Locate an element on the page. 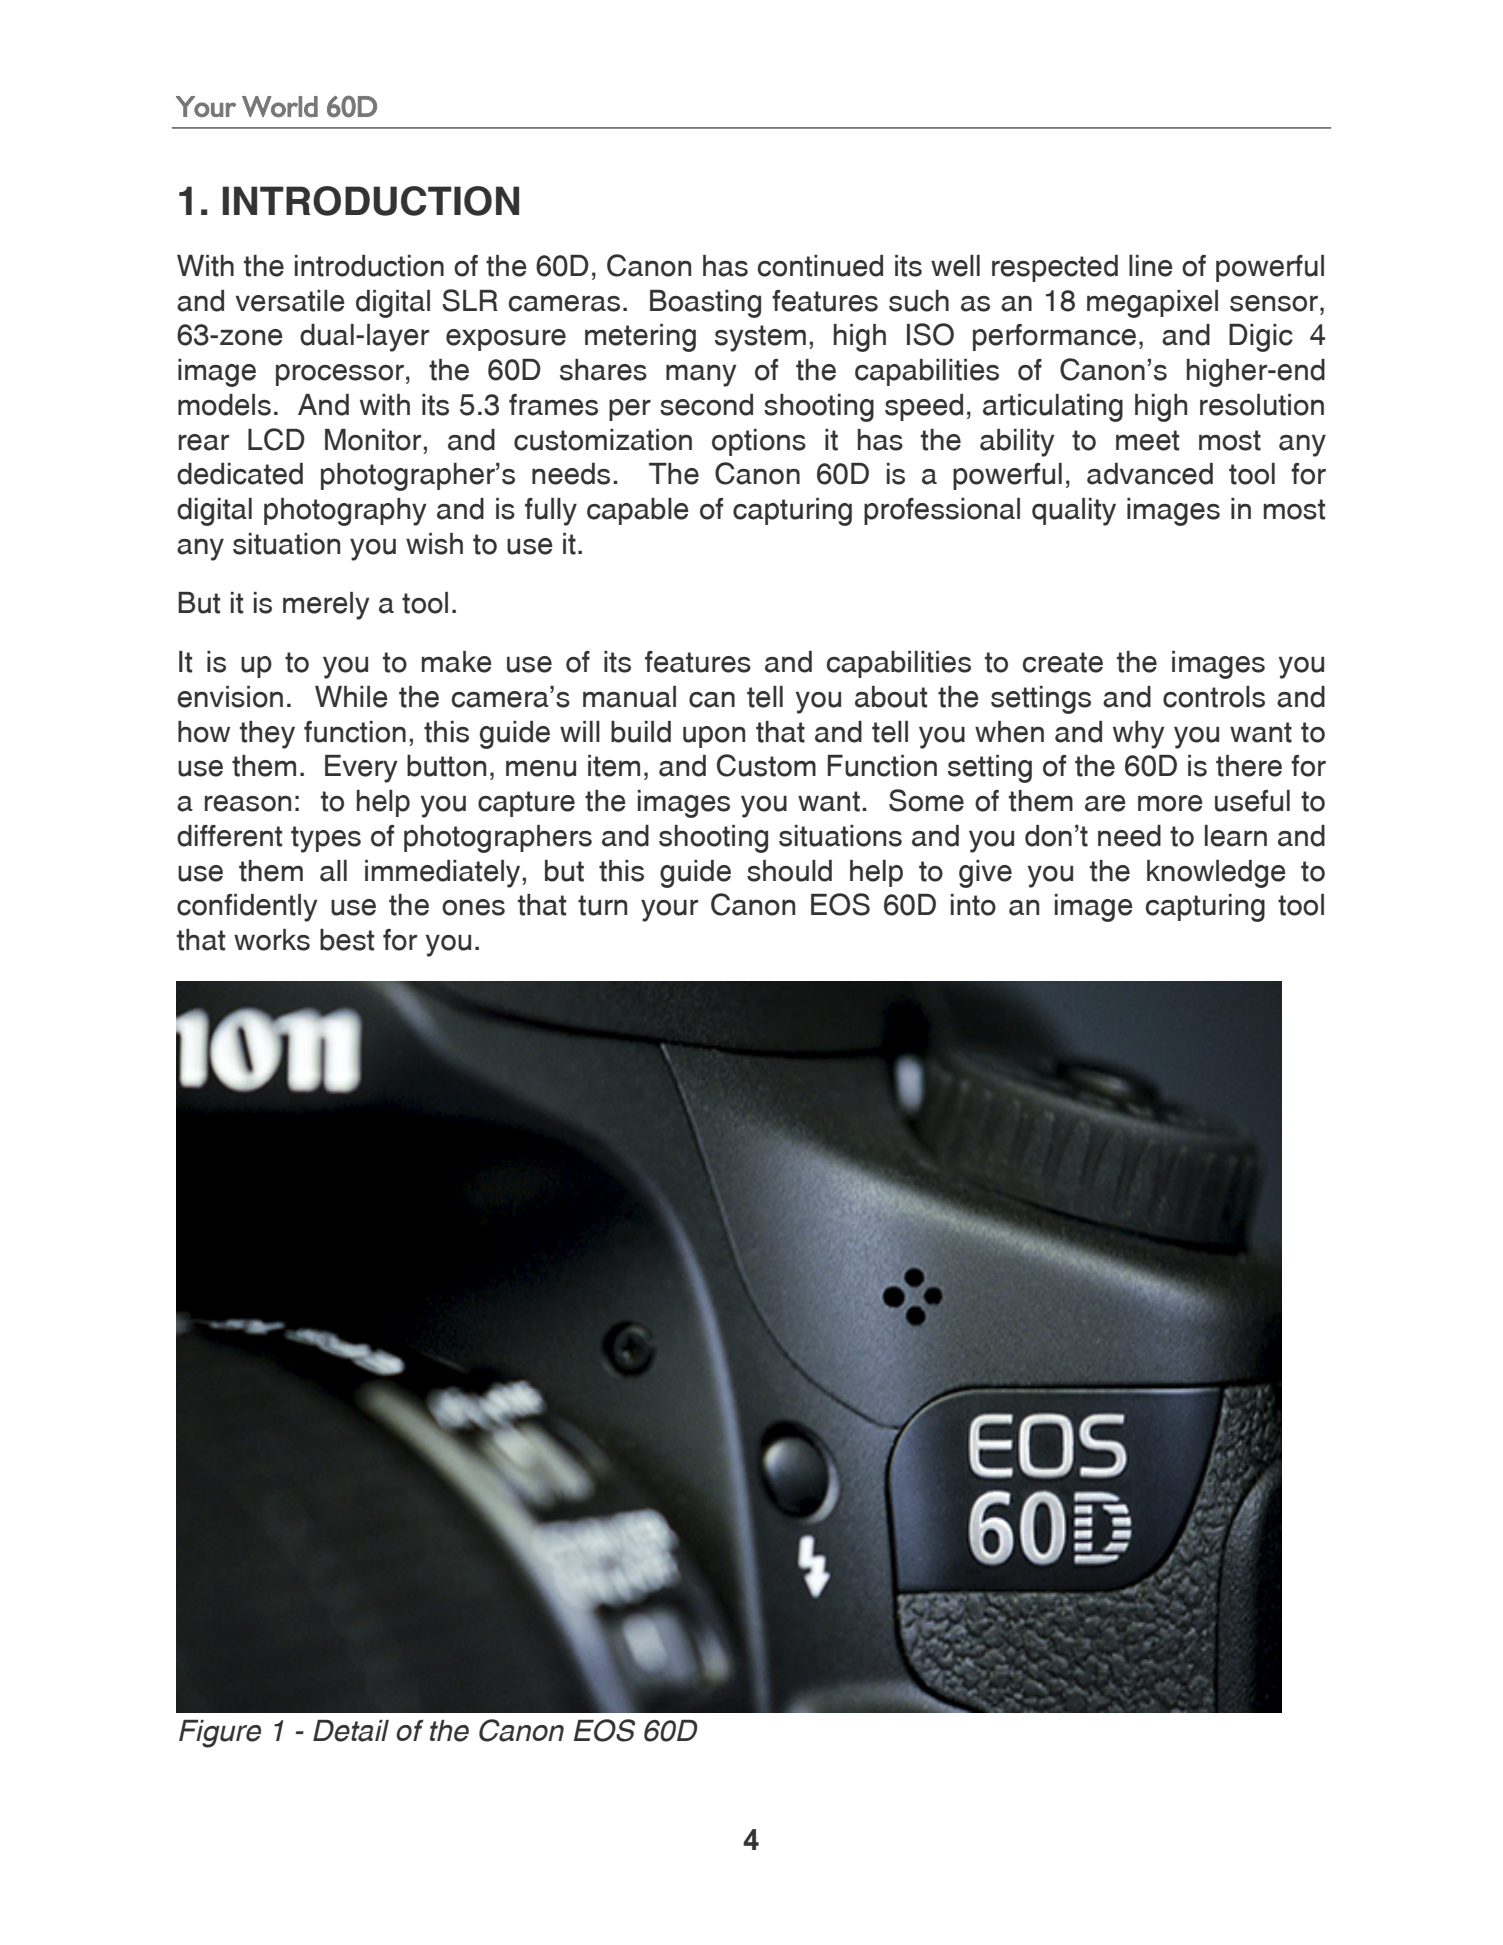 Image resolution: width=1503 pixels, height=1945 pixels. line is located at coordinates (1151, 266).
